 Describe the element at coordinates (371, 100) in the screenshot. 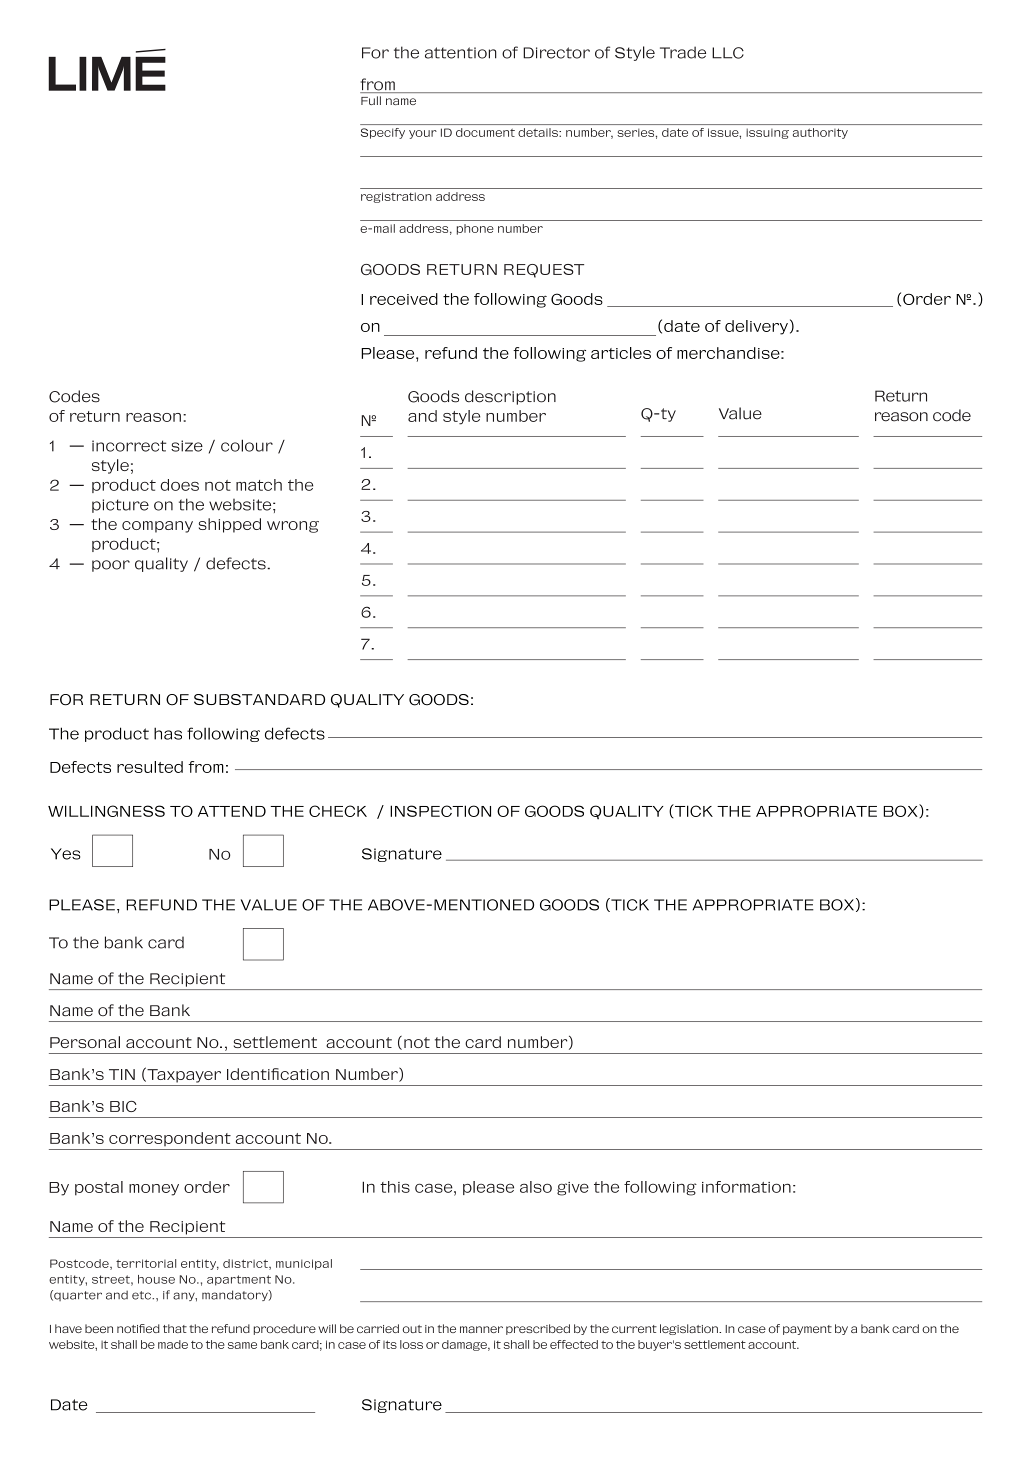

I see `Full` at that location.
